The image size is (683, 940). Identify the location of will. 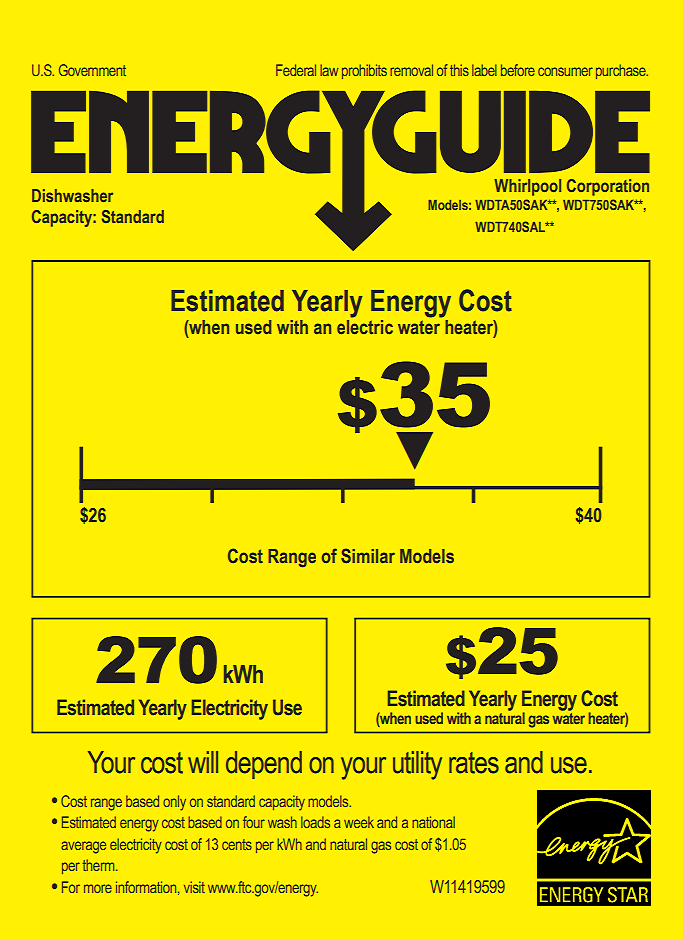
(203, 762).
